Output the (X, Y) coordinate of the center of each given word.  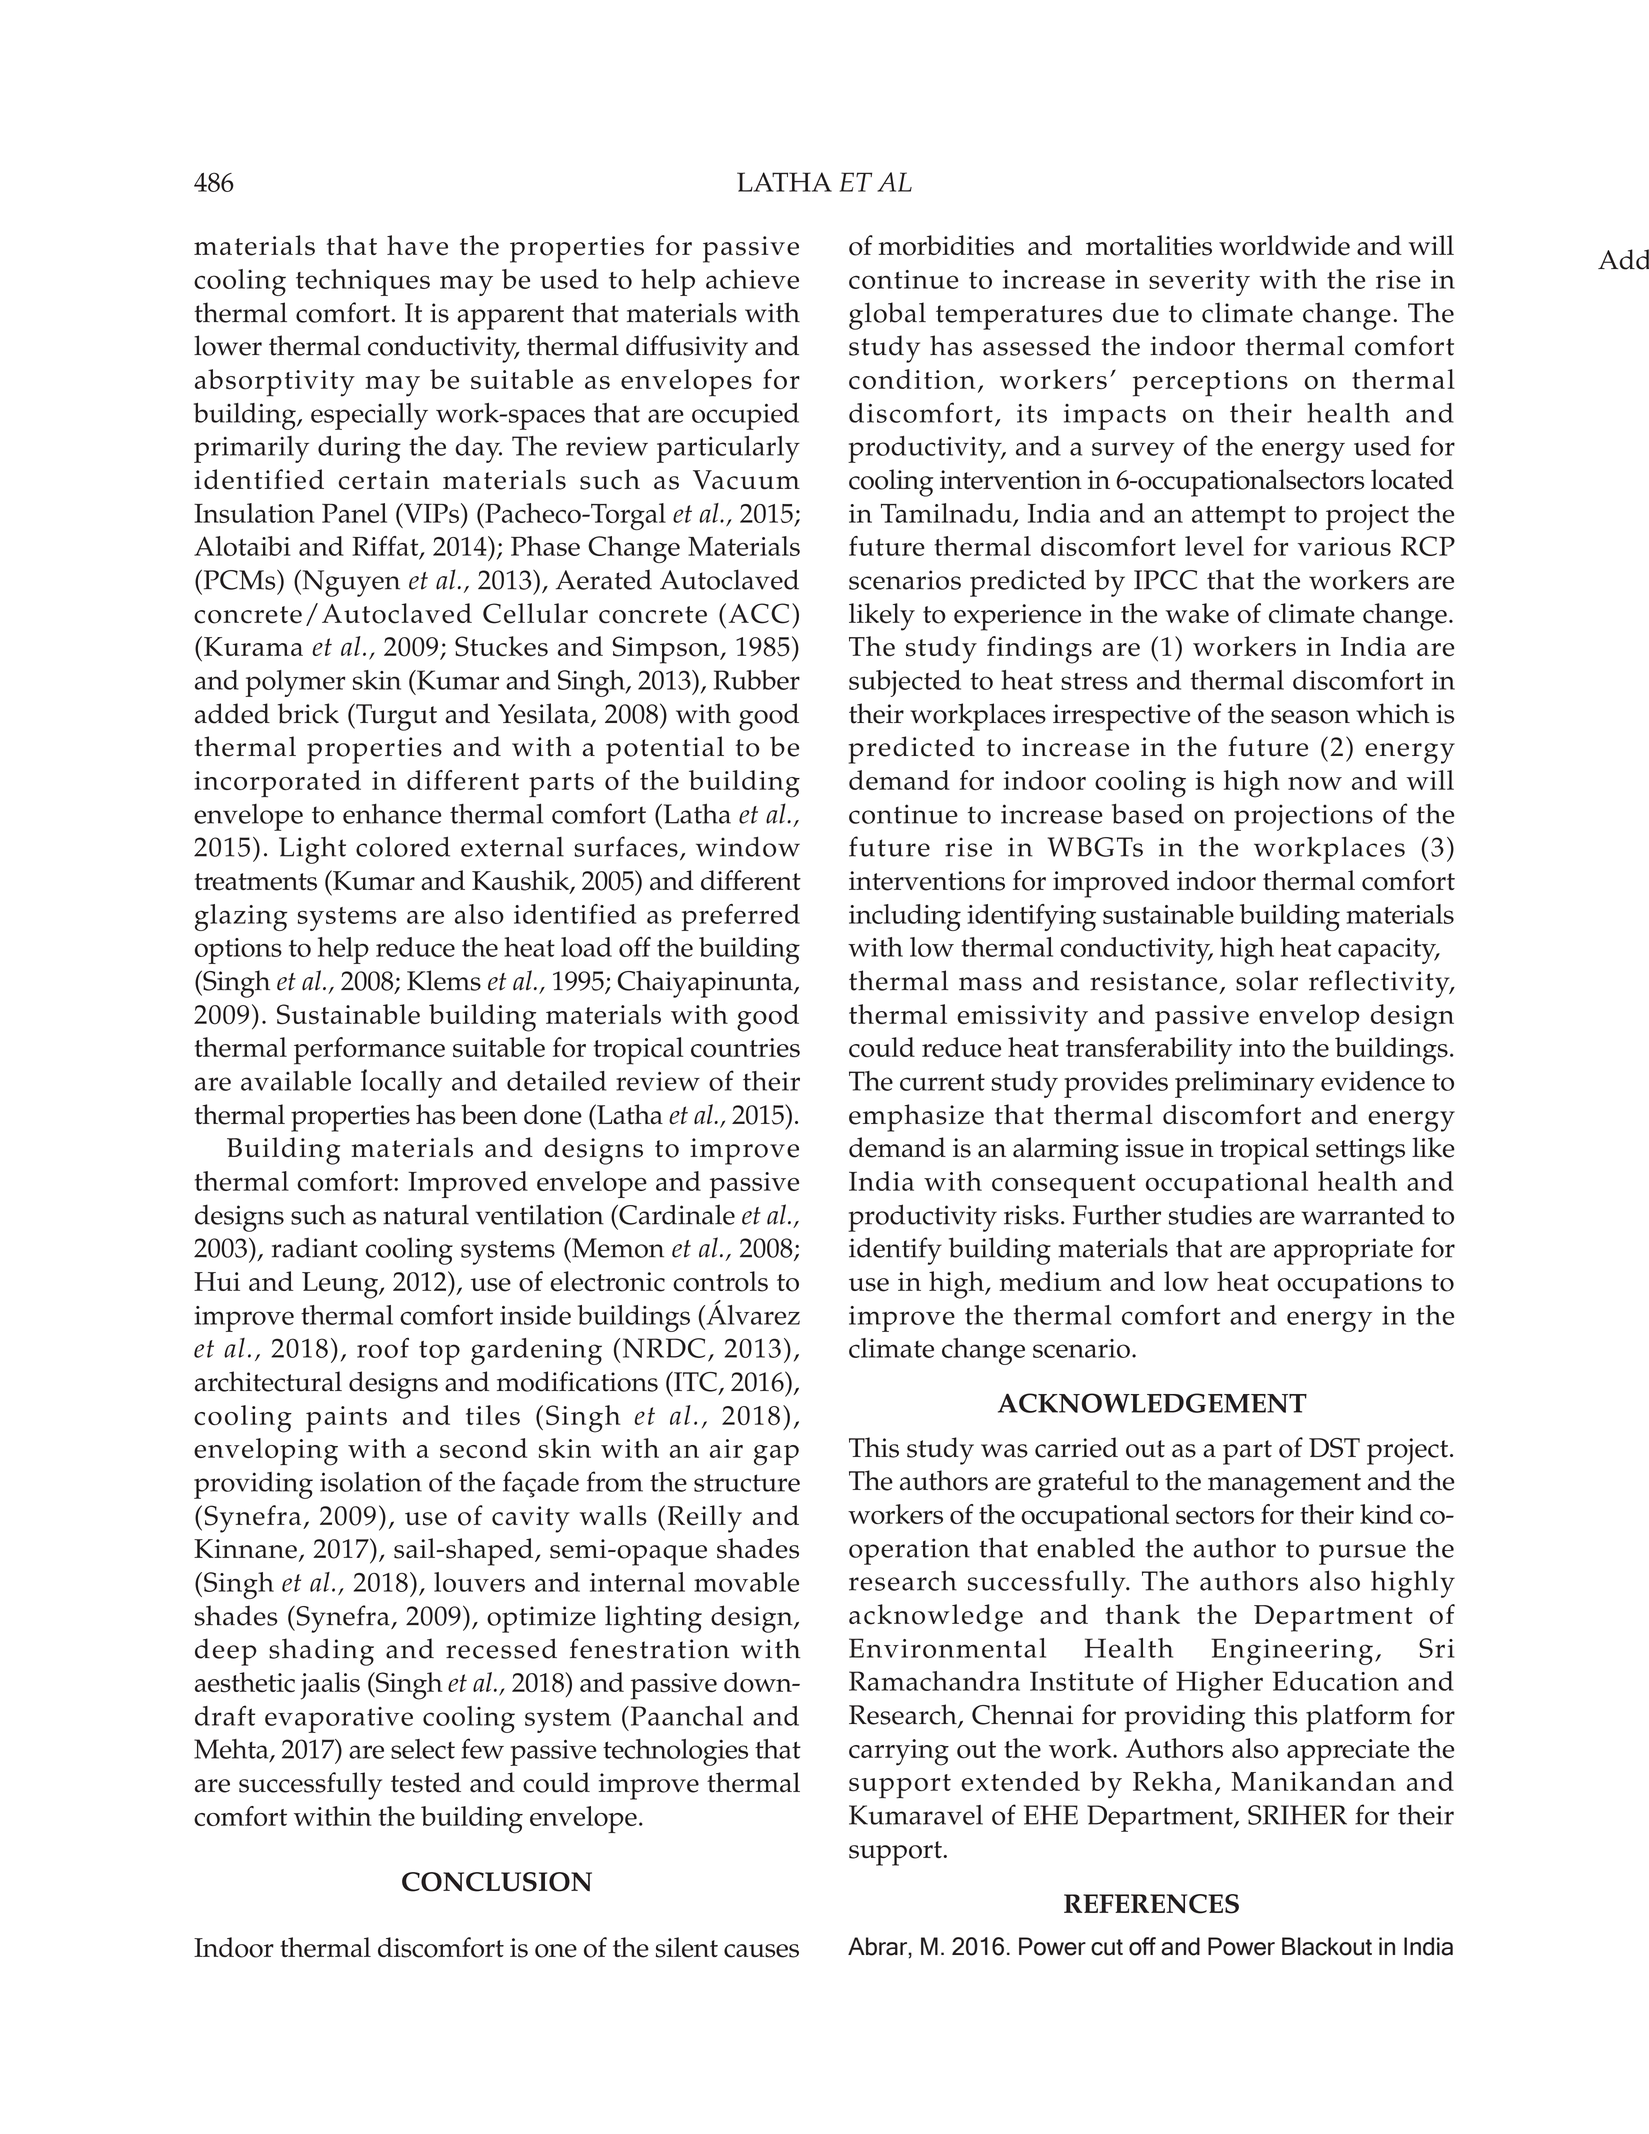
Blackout (1327, 1946)
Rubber (757, 680)
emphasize (916, 1118)
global (887, 316)
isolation (371, 1482)
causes (761, 1951)
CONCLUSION (497, 1882)
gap (776, 1455)
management (1284, 1485)
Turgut (395, 717)
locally (401, 1083)
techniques (363, 282)
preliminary (1244, 1084)
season (1310, 717)
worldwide (1284, 245)
